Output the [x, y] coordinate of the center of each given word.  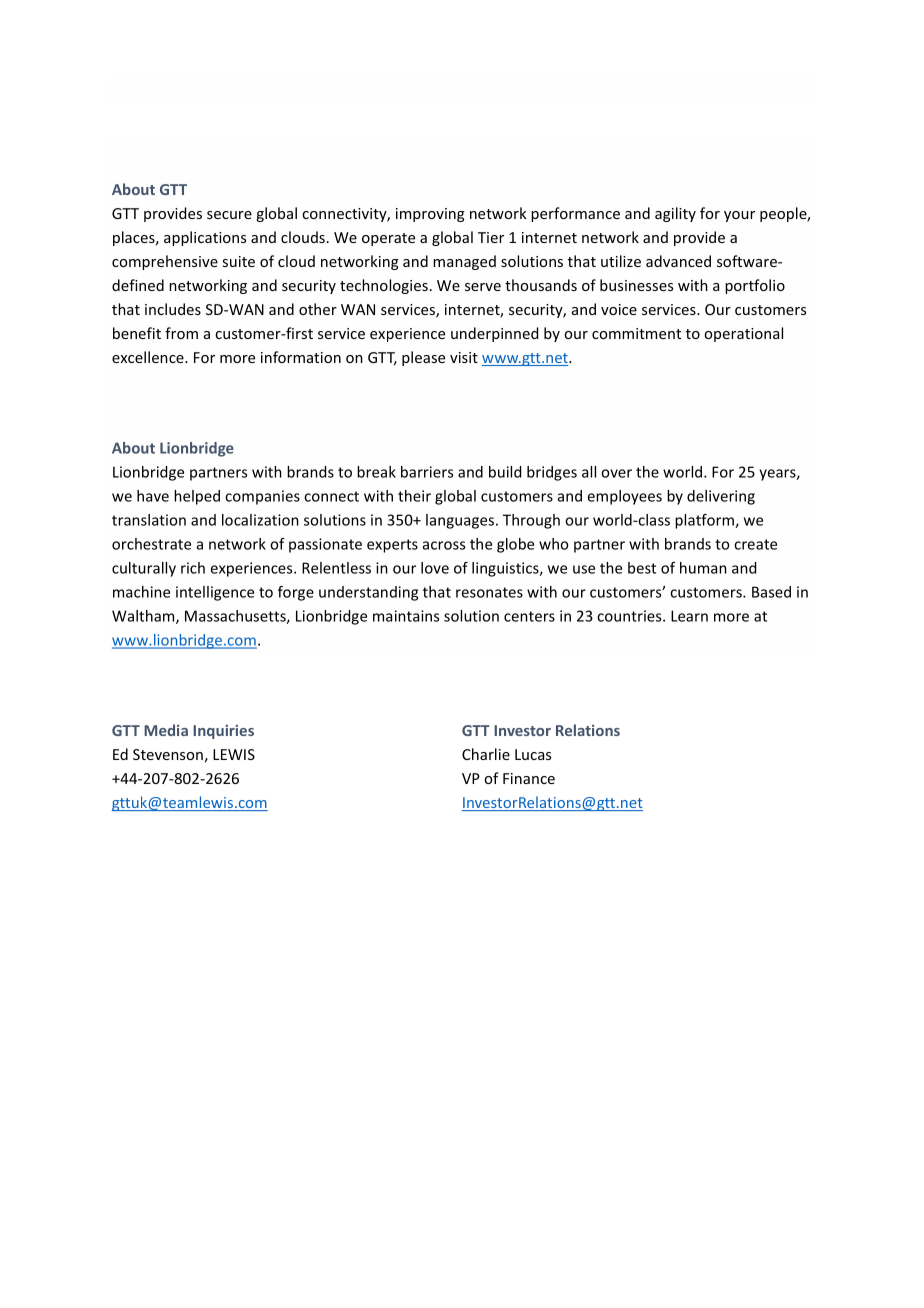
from [181, 333]
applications [205, 238]
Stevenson [168, 754]
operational [743, 334]
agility [675, 214]
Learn [689, 616]
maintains [406, 616]
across [444, 545]
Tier [491, 237]
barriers [427, 472]
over [616, 473]
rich [193, 568]
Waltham [144, 617]
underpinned [494, 334]
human [703, 568]
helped [197, 497]
